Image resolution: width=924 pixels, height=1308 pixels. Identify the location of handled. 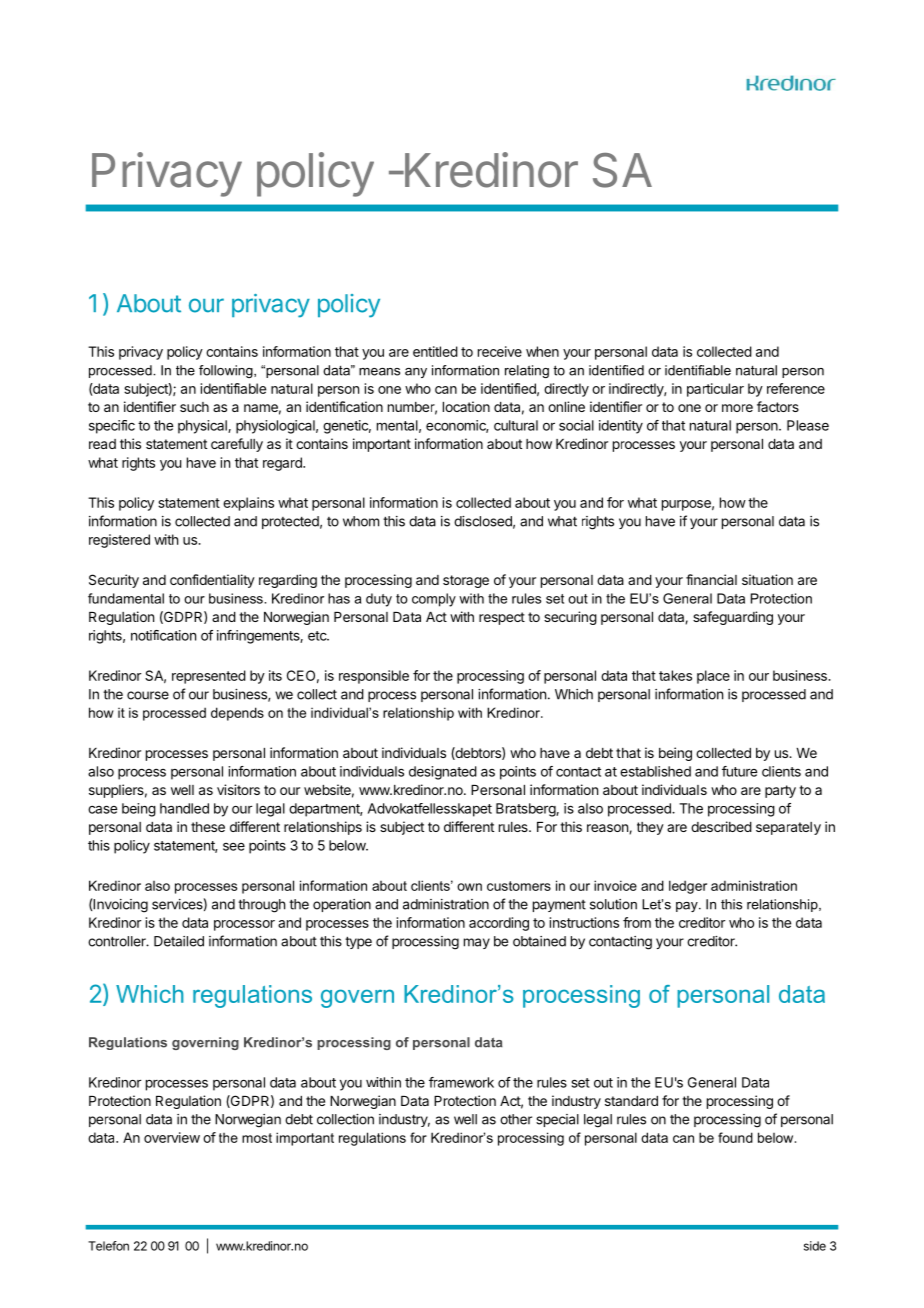
(184, 808).
